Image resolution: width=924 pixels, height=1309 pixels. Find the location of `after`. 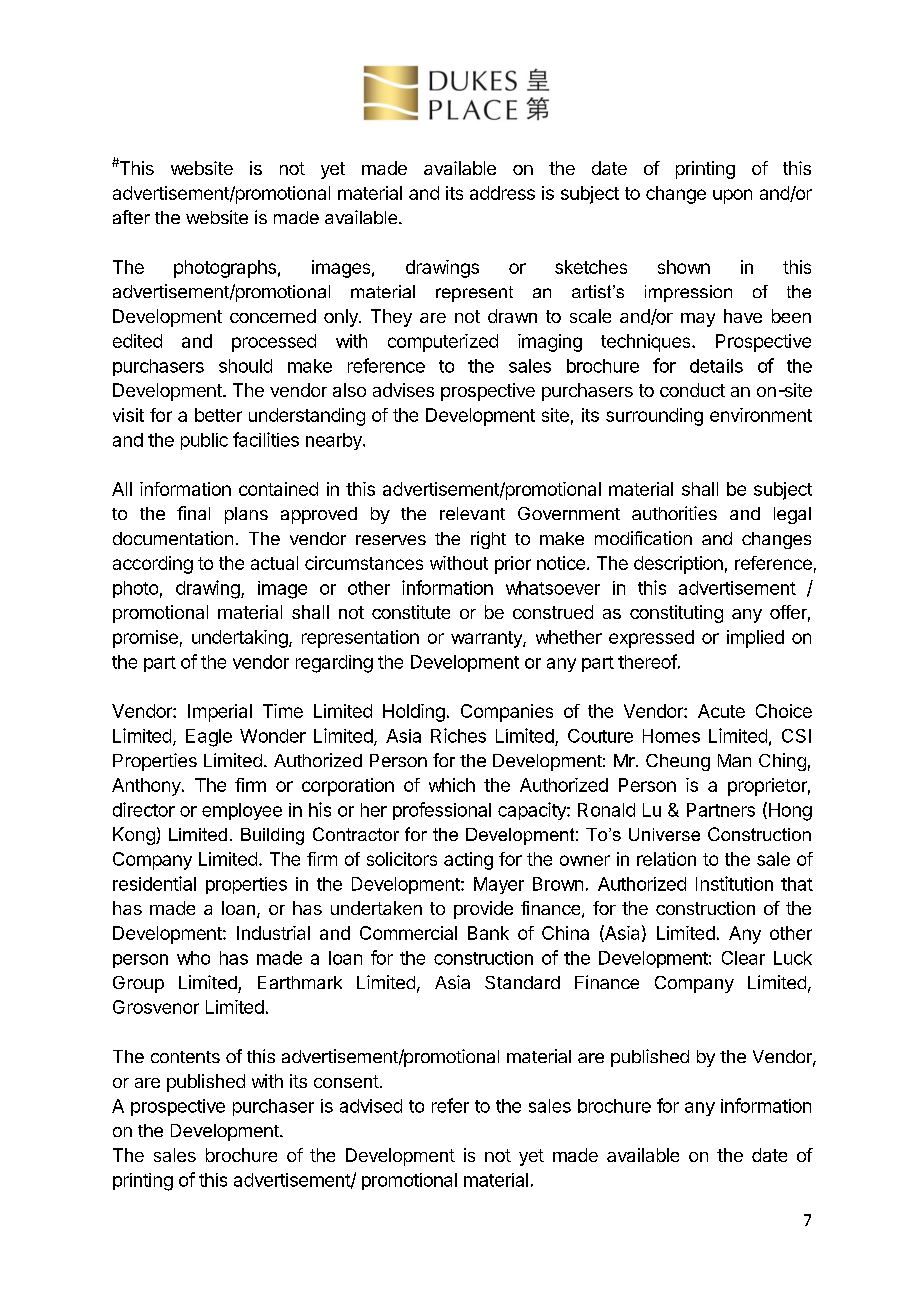

after is located at coordinates (131, 217).
